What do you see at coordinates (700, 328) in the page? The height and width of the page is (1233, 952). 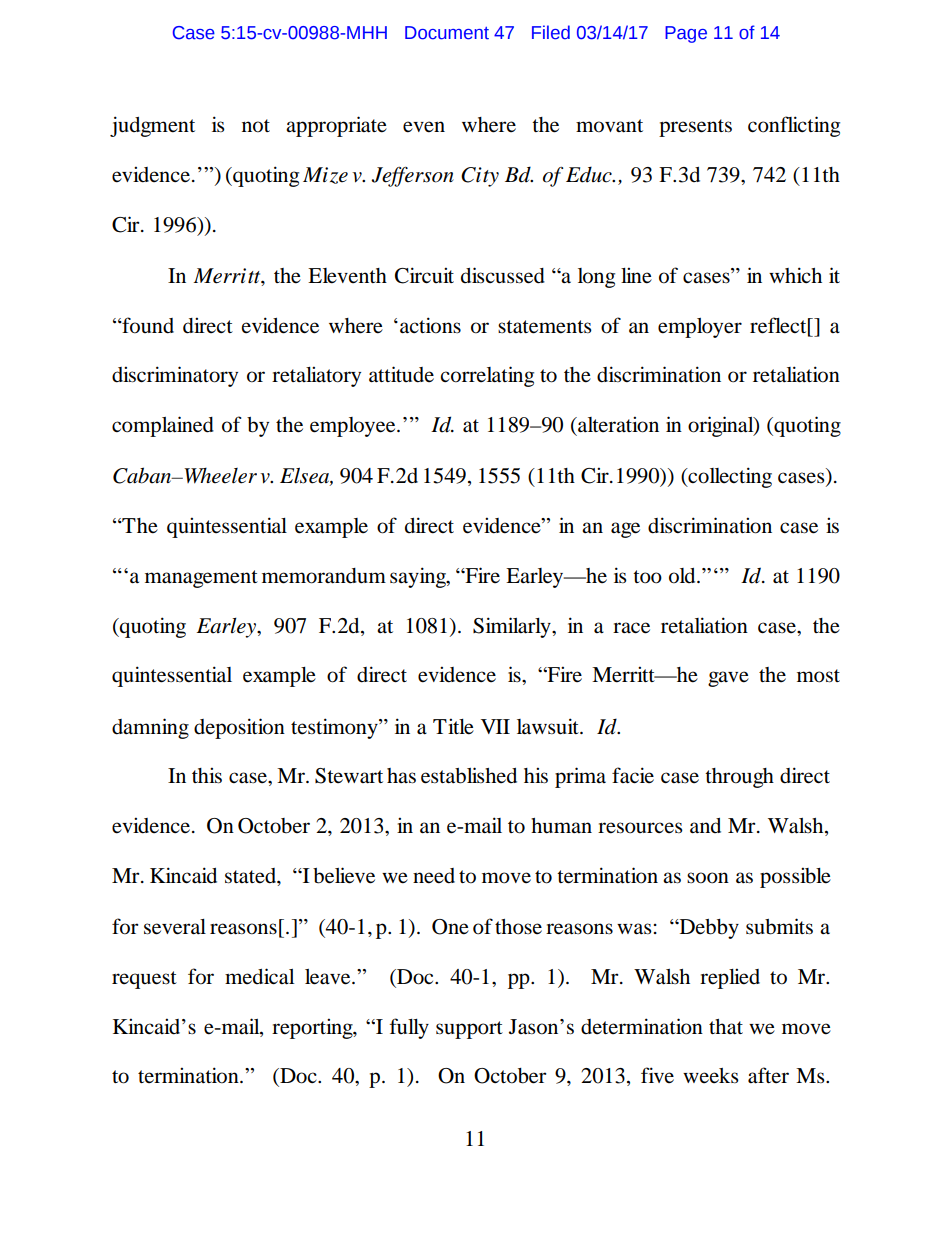 I see `employer` at bounding box center [700, 328].
